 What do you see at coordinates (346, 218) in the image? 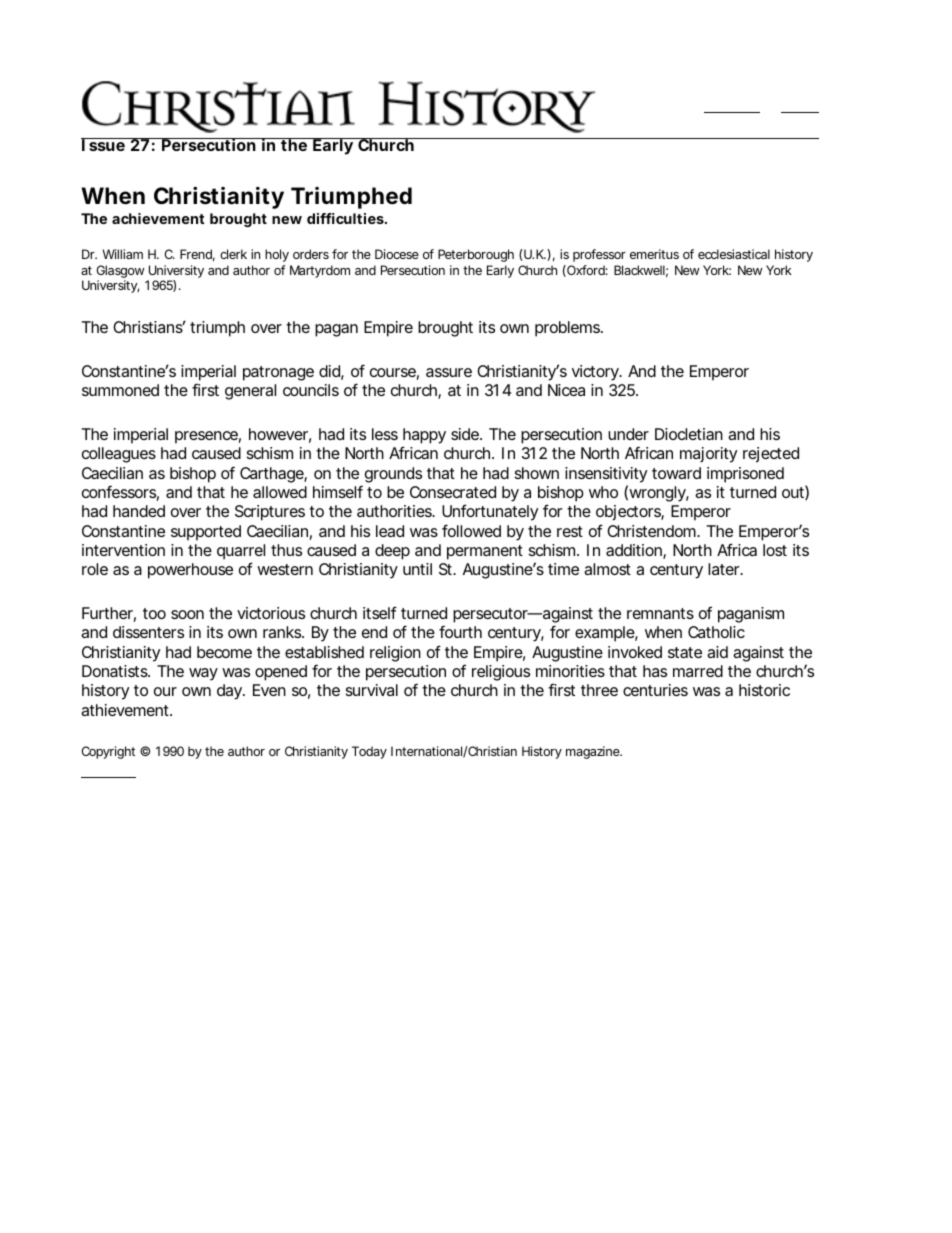
I see `difficulties` at bounding box center [346, 218].
